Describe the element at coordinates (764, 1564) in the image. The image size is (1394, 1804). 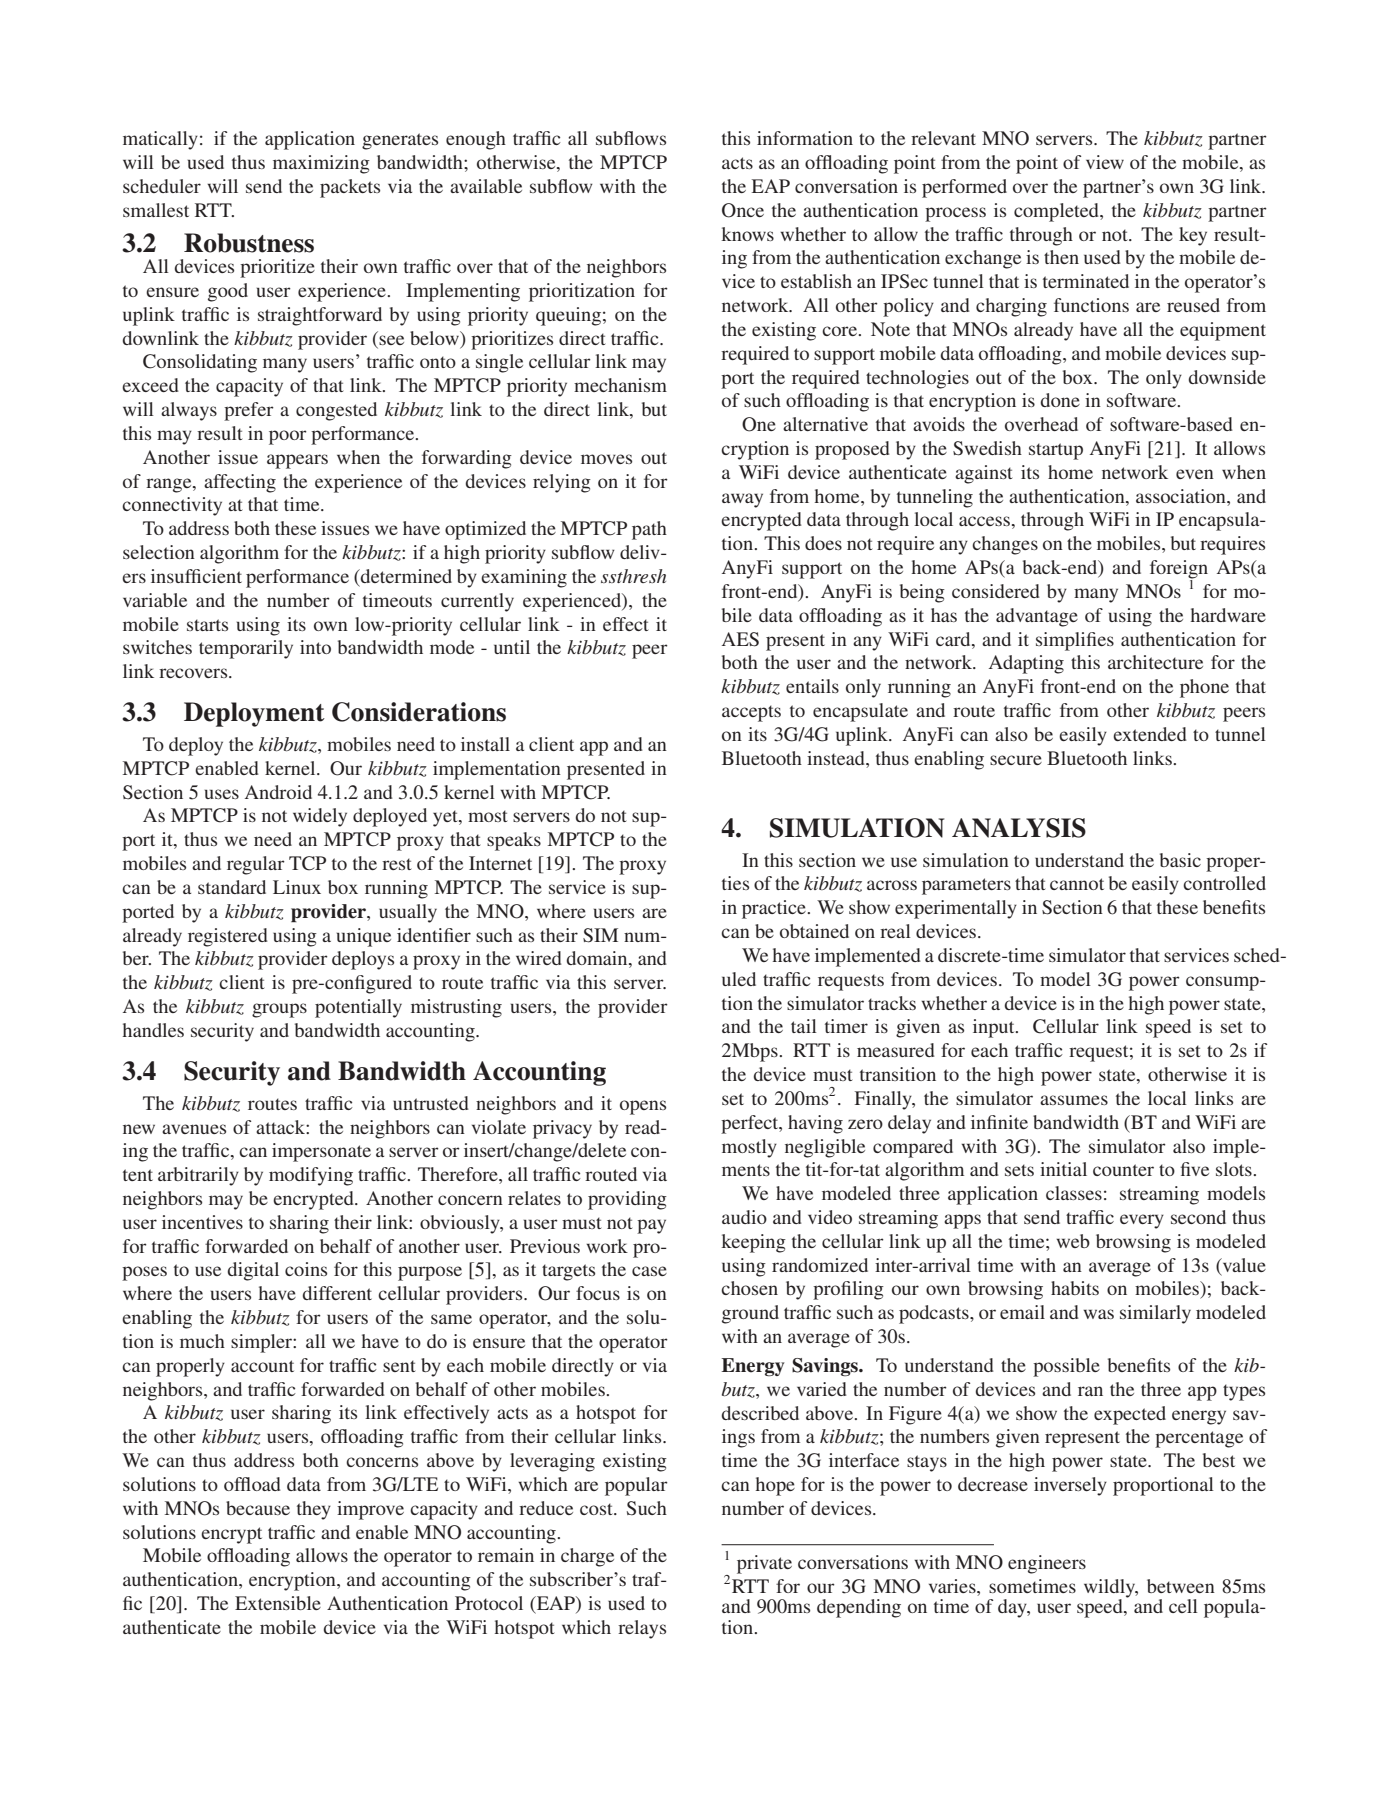
I see `private` at that location.
